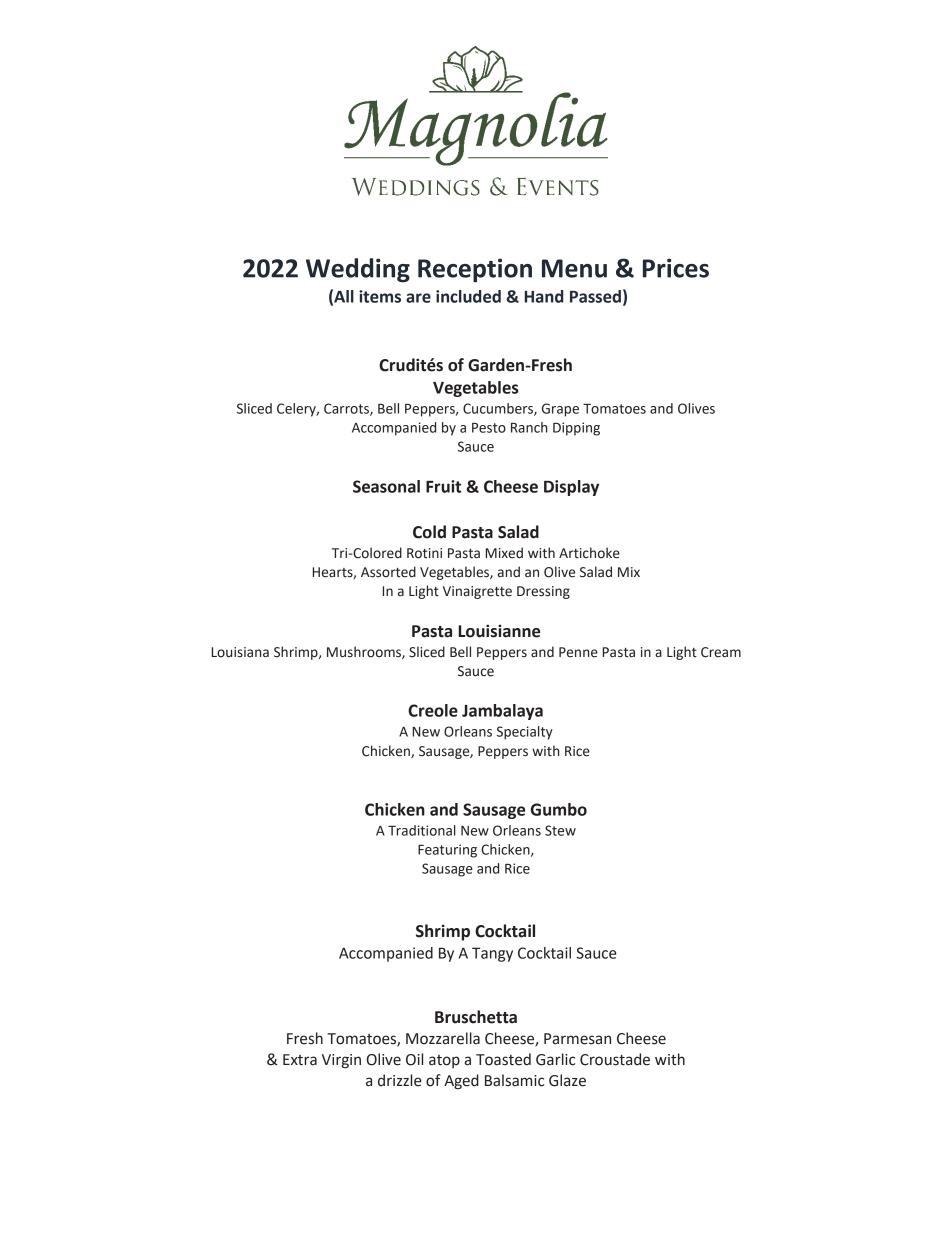 This document has width=952, height=1233. I want to click on Parmesan, so click(577, 1039).
